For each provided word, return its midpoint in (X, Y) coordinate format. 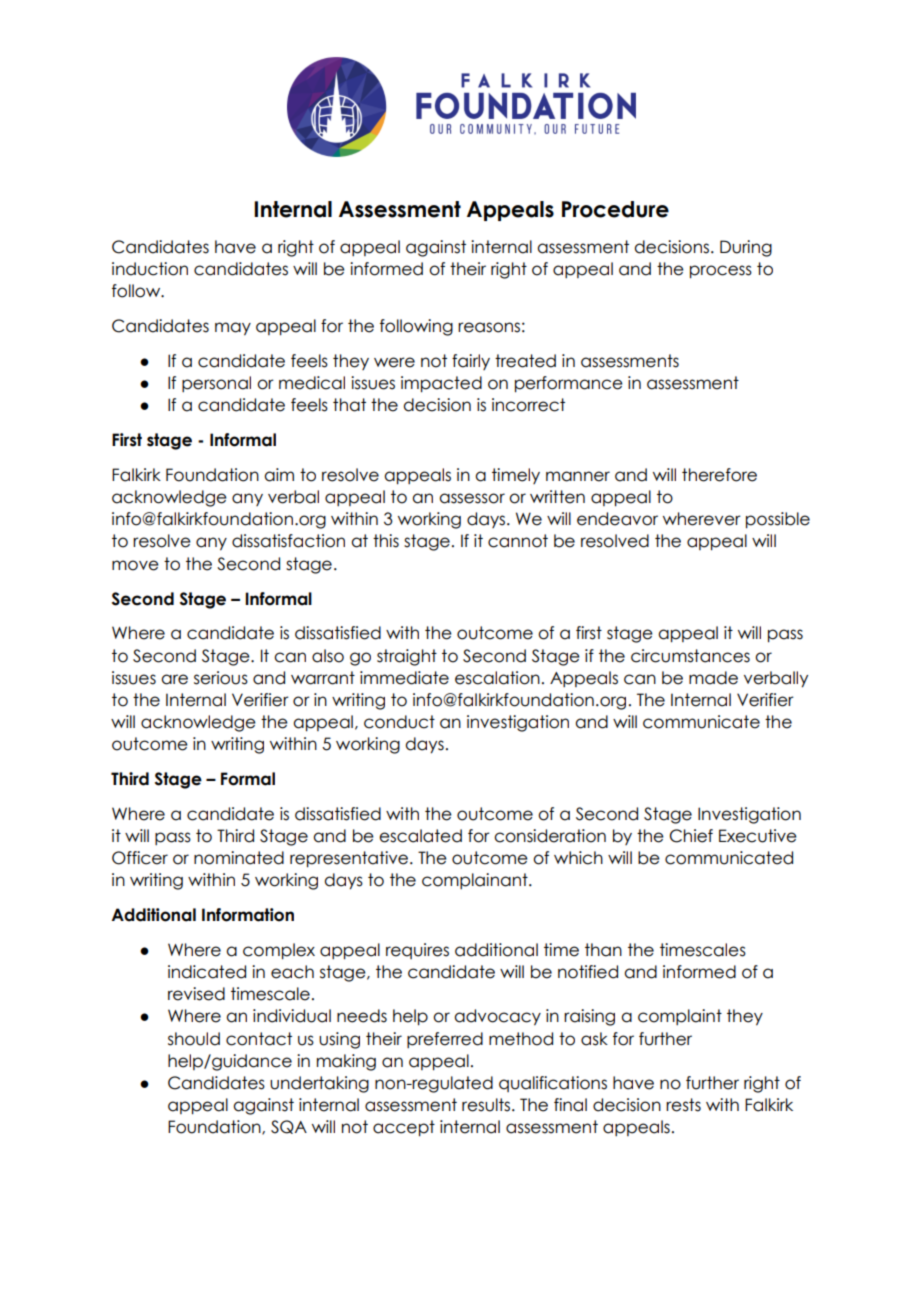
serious (221, 678)
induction (150, 269)
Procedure (615, 209)
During (746, 248)
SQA (289, 1127)
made (713, 678)
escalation (497, 678)
